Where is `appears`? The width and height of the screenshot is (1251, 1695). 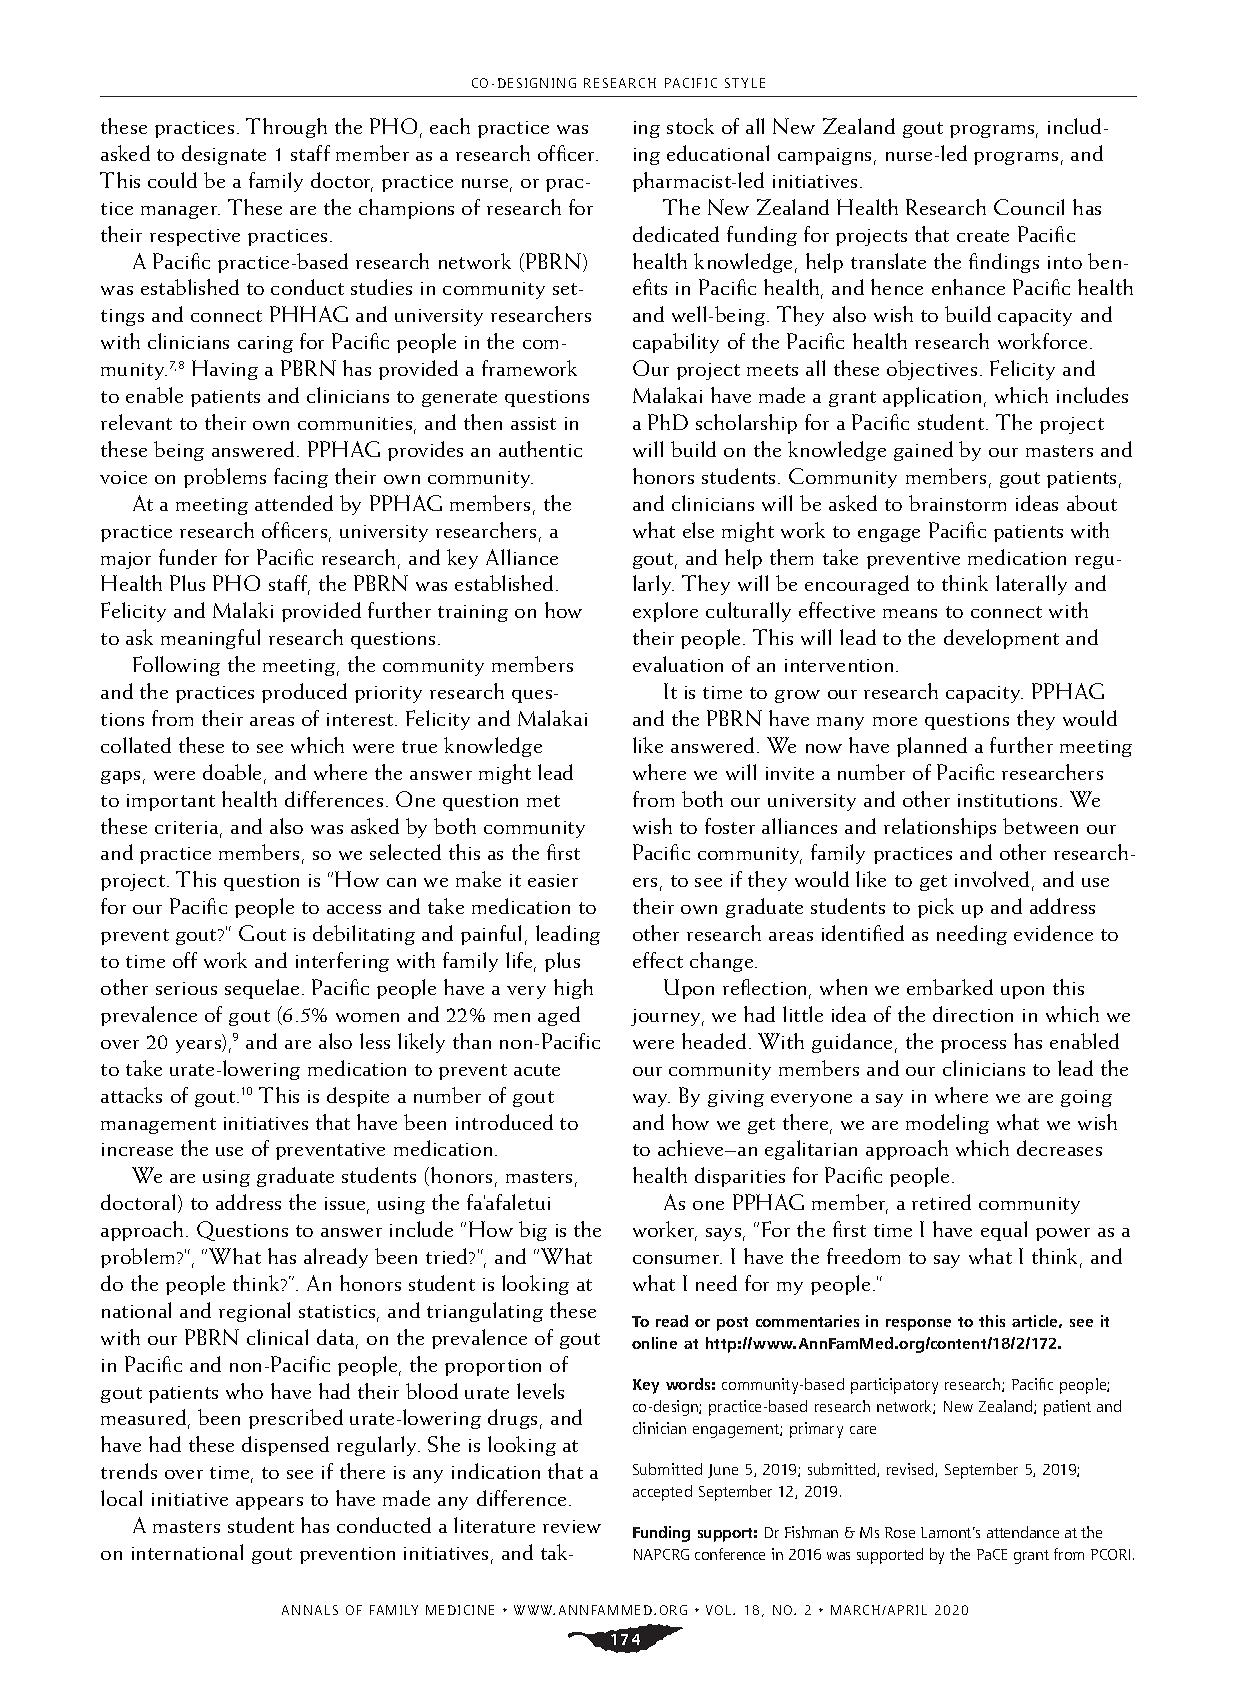
appears is located at coordinates (269, 1503).
